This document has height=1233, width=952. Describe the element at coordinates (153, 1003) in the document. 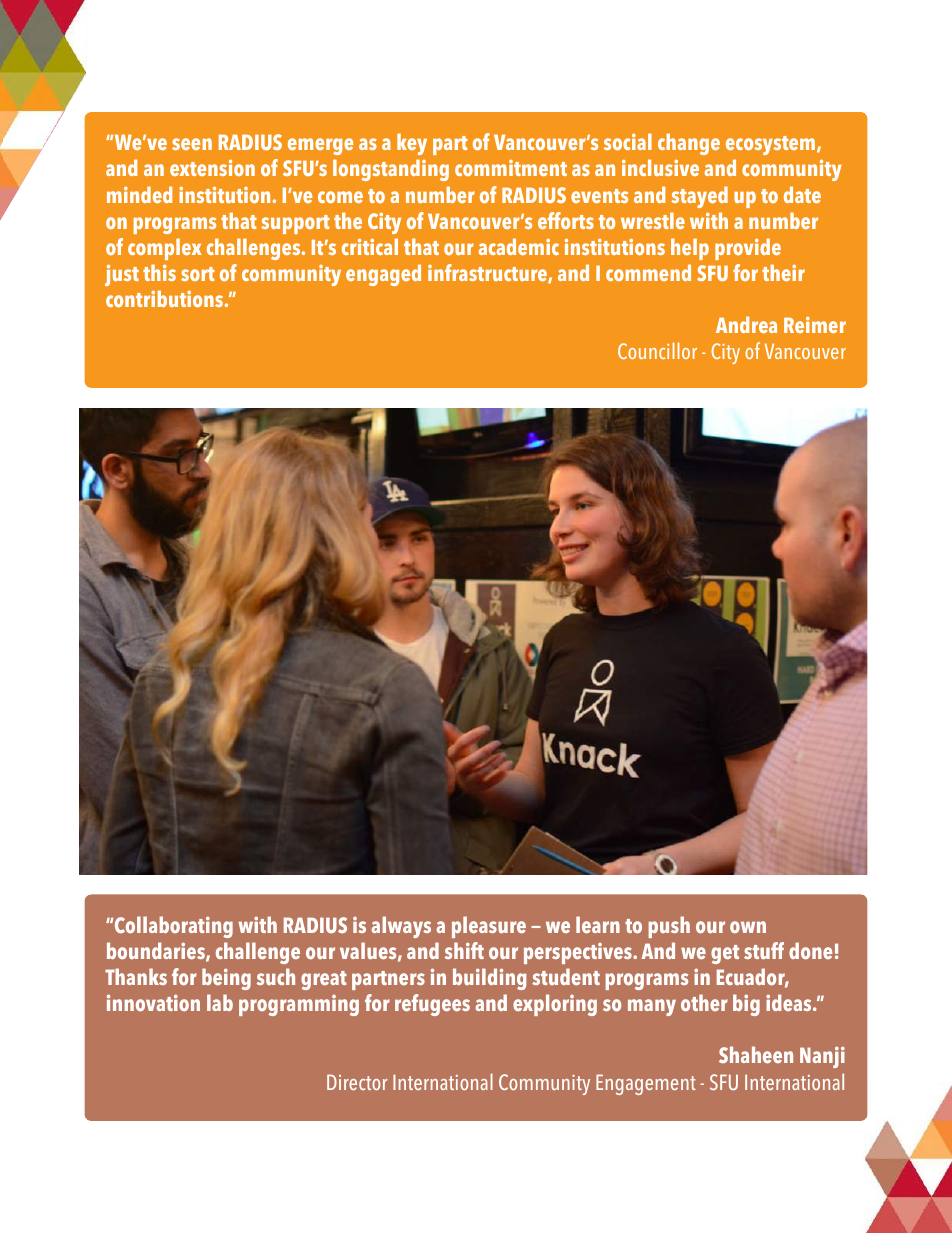

I see `innovation` at that location.
